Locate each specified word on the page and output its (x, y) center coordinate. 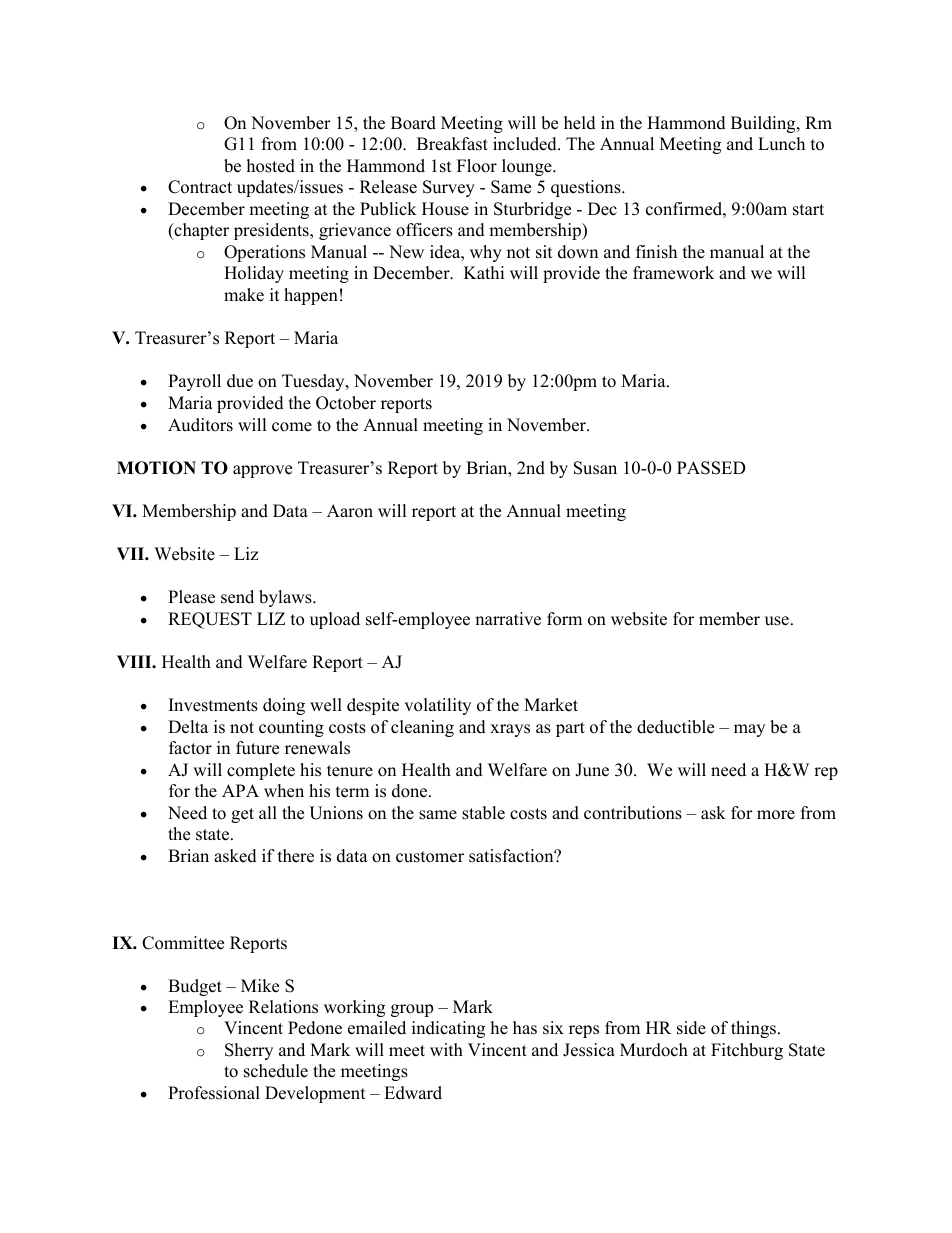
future (257, 748)
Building (764, 124)
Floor (477, 166)
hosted (271, 166)
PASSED (711, 468)
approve (262, 471)
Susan (595, 468)
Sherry (249, 1051)
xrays (510, 730)
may (749, 730)
